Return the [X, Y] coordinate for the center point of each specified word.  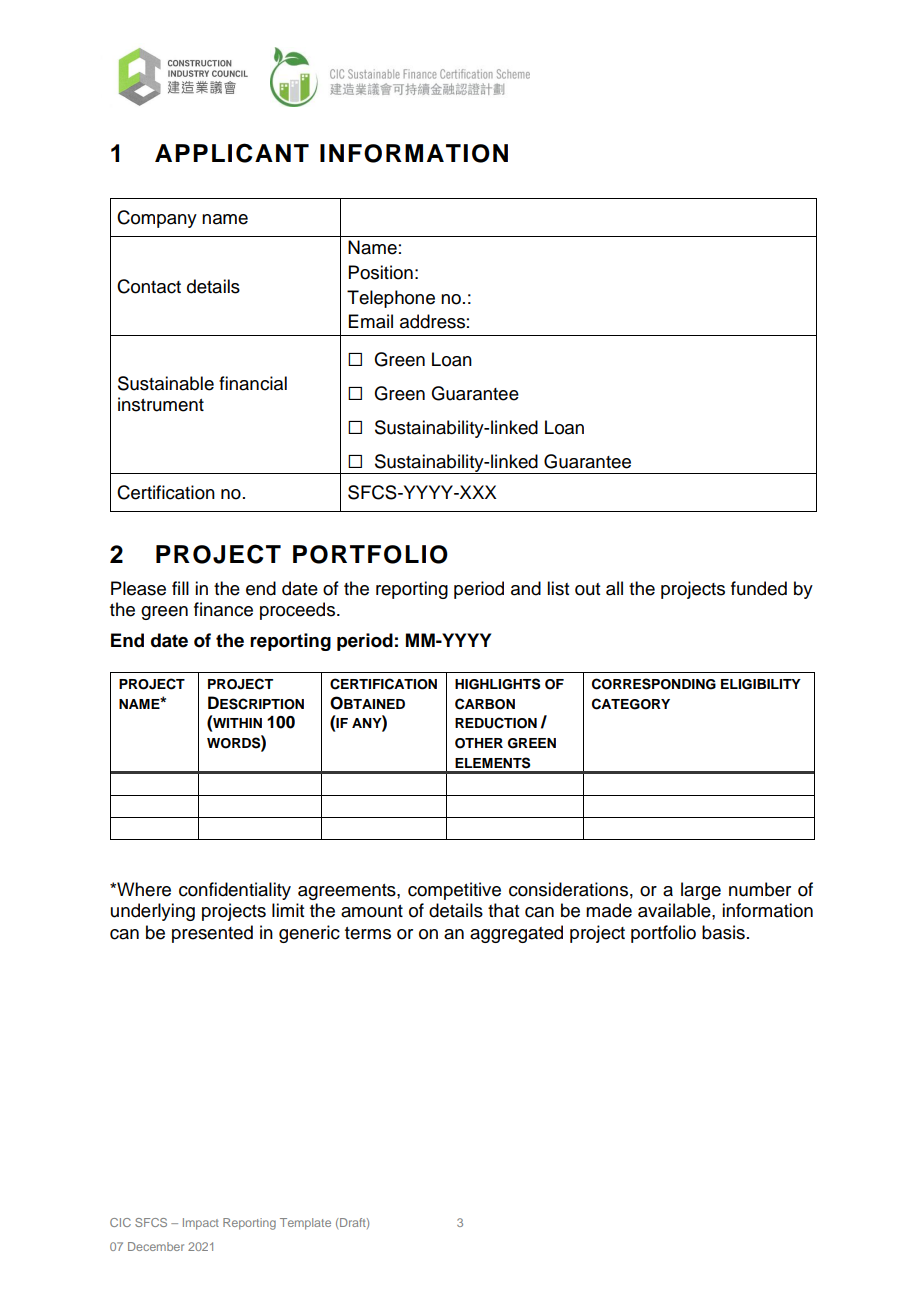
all [614, 588]
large [701, 891]
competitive [454, 891]
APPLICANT [232, 153]
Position [381, 272]
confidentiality [235, 891]
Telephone [391, 299]
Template [305, 1224]
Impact [201, 1224]
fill [180, 588]
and [526, 588]
